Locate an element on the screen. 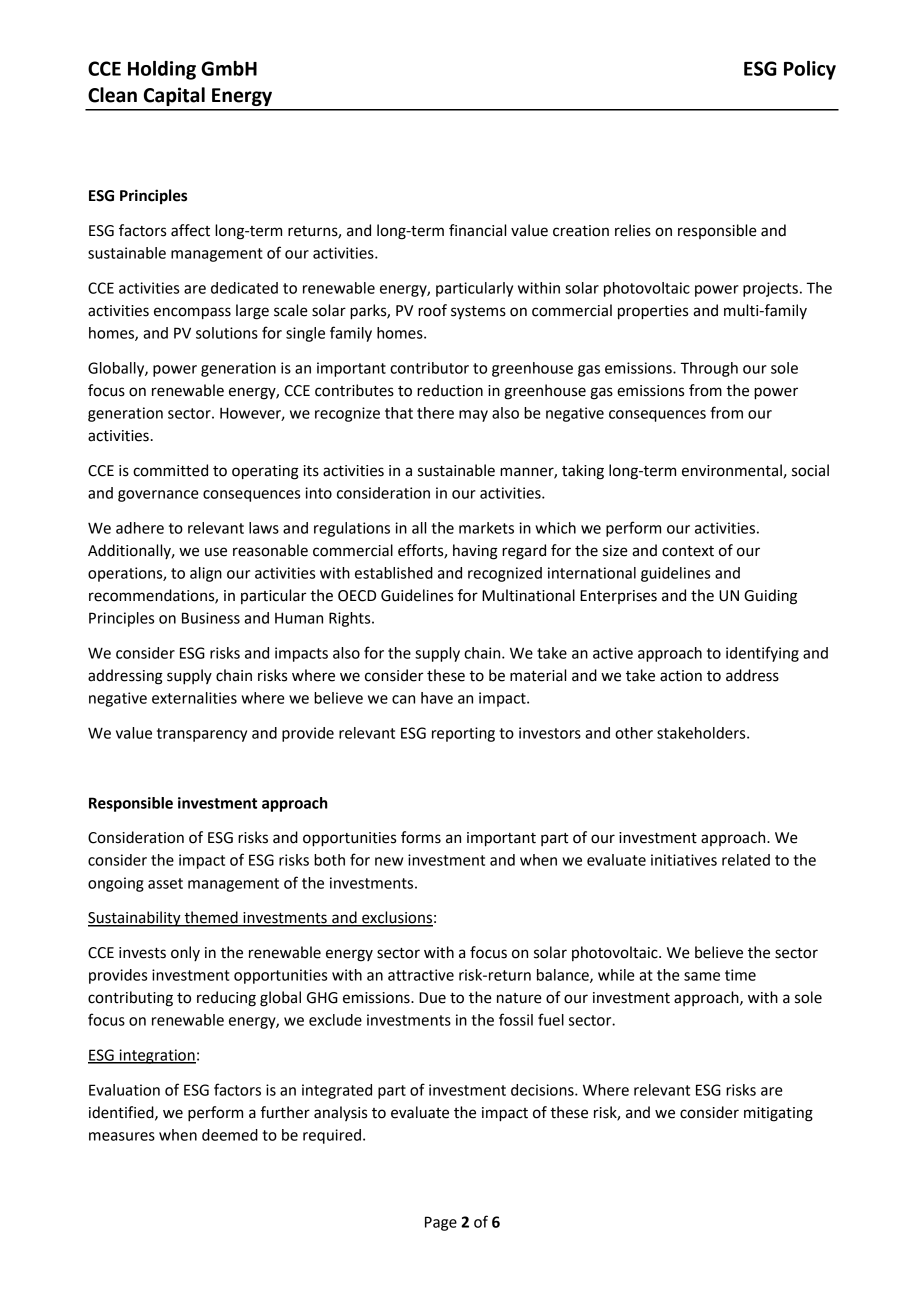 This screenshot has height=1308, width=924. environmental is located at coordinates (732, 470).
